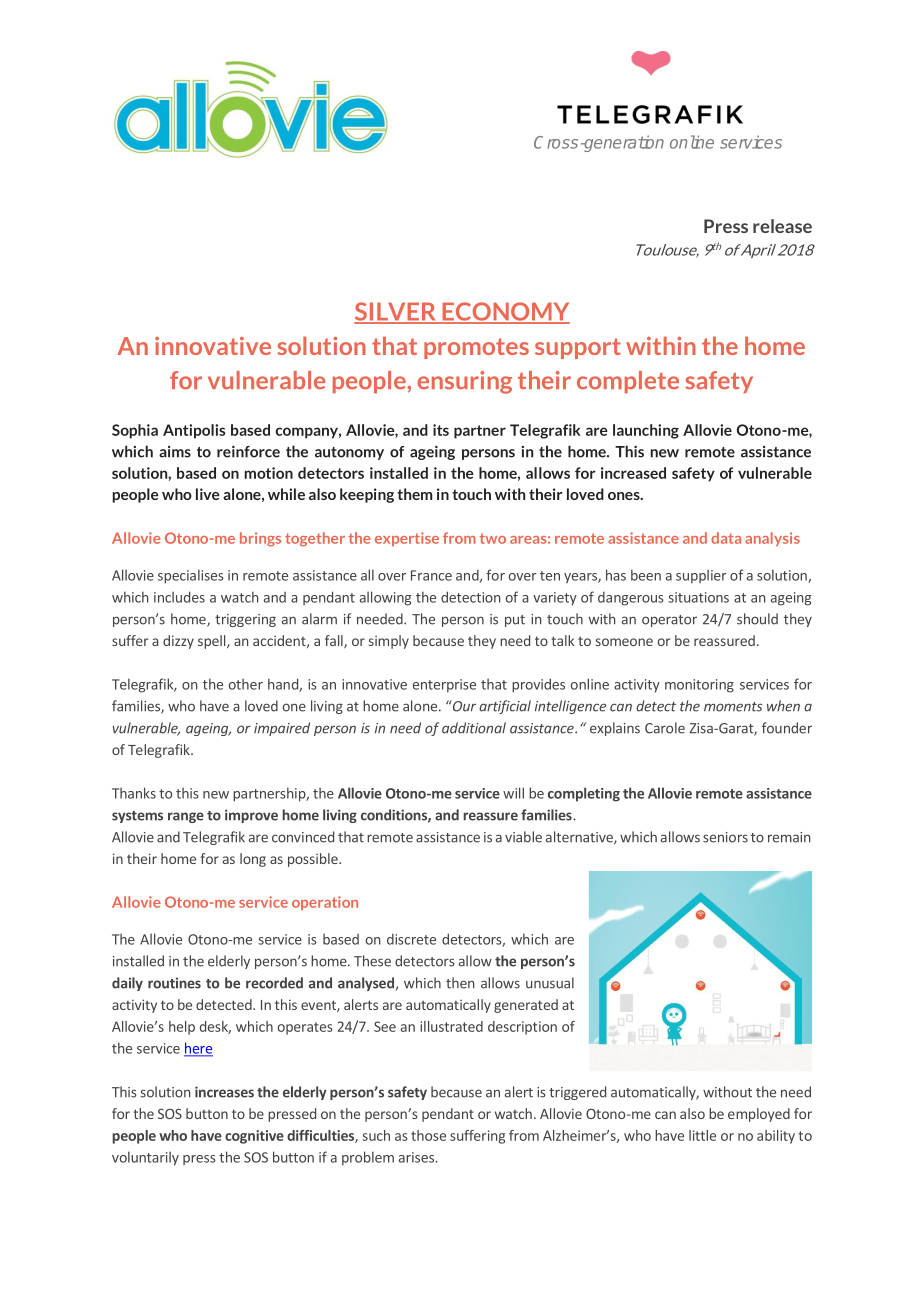  I want to click on situations, so click(698, 597).
